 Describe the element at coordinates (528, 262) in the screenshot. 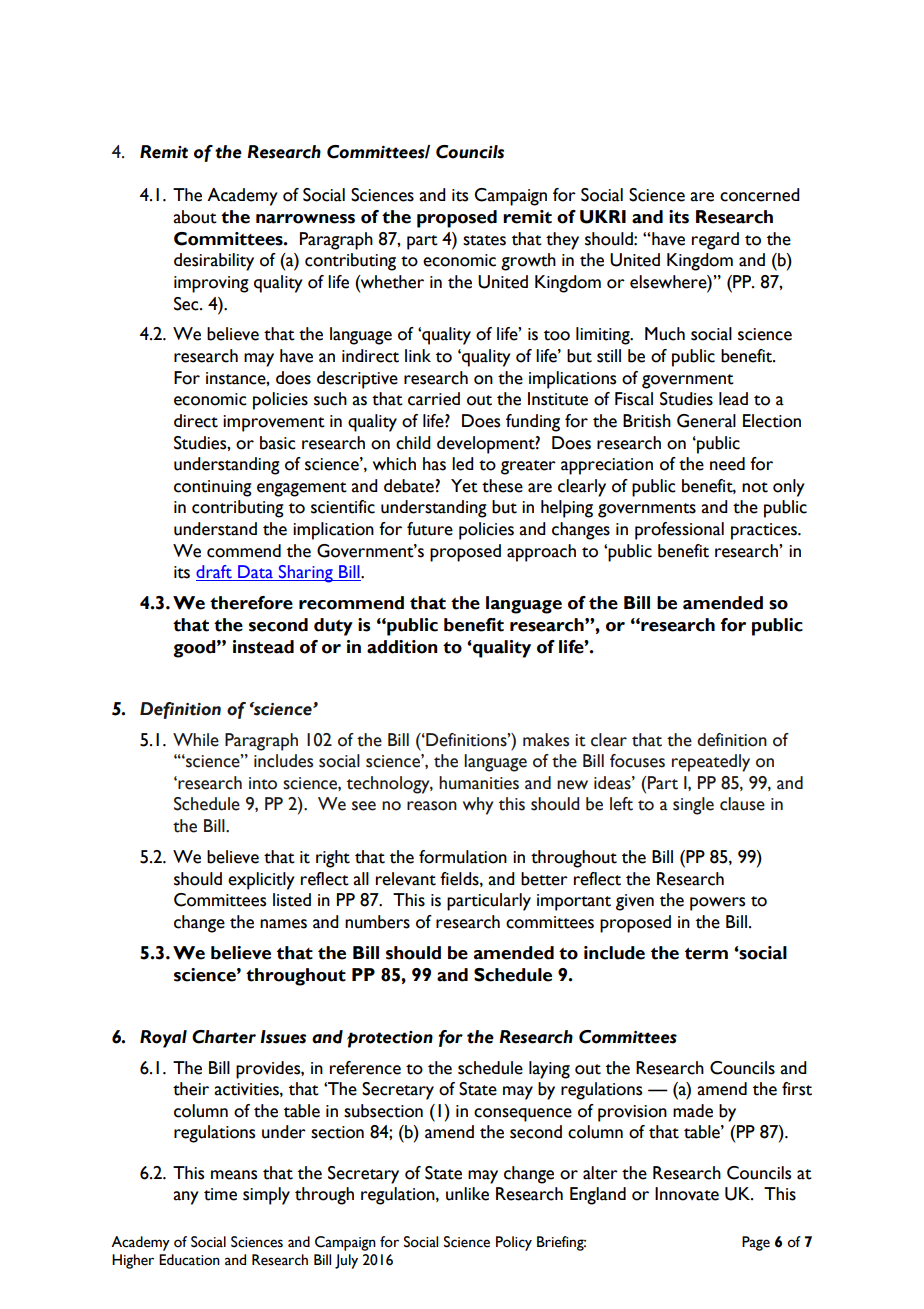

I see `growth` at that location.
